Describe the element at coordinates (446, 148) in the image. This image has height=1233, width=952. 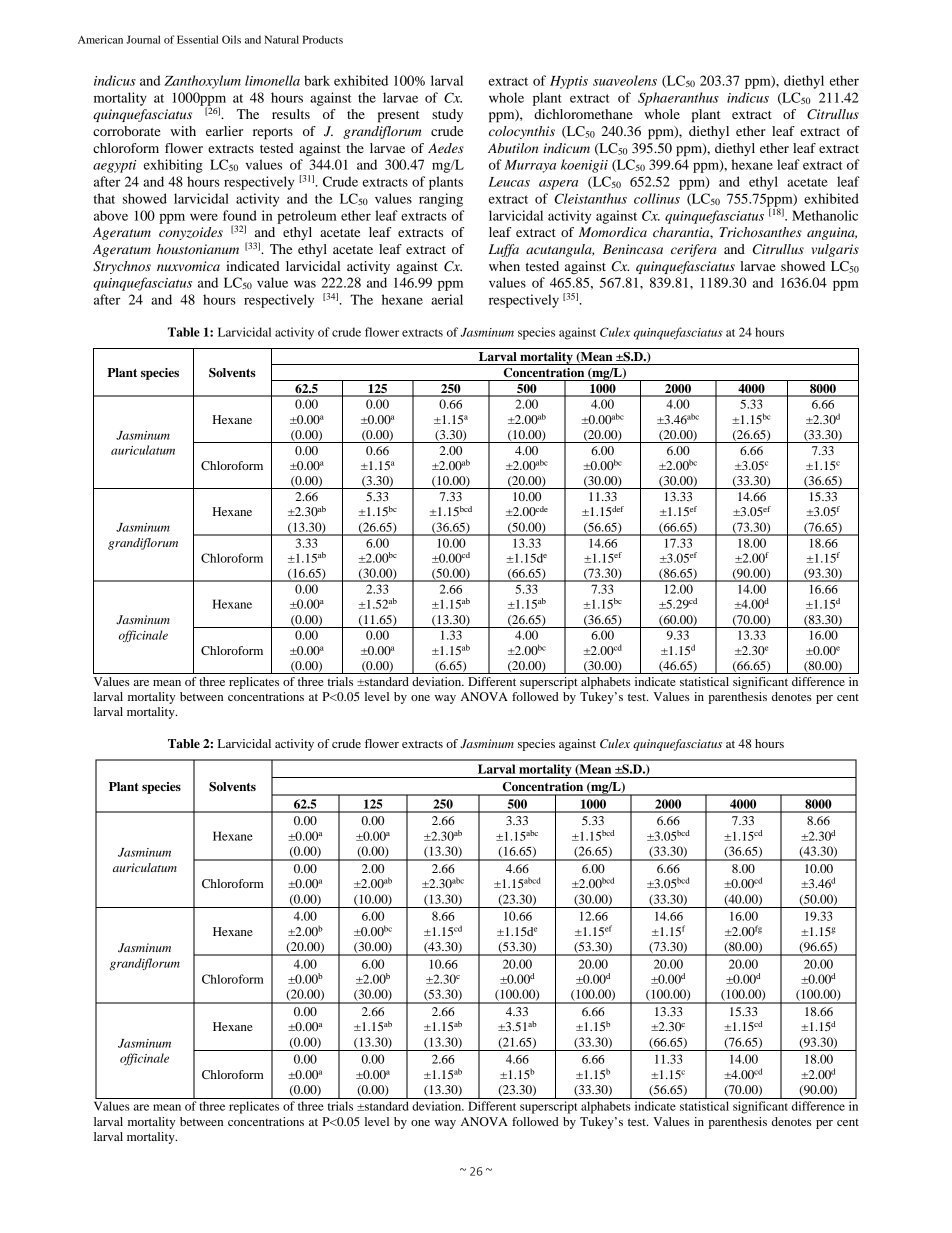
I see `Aedes` at that location.
